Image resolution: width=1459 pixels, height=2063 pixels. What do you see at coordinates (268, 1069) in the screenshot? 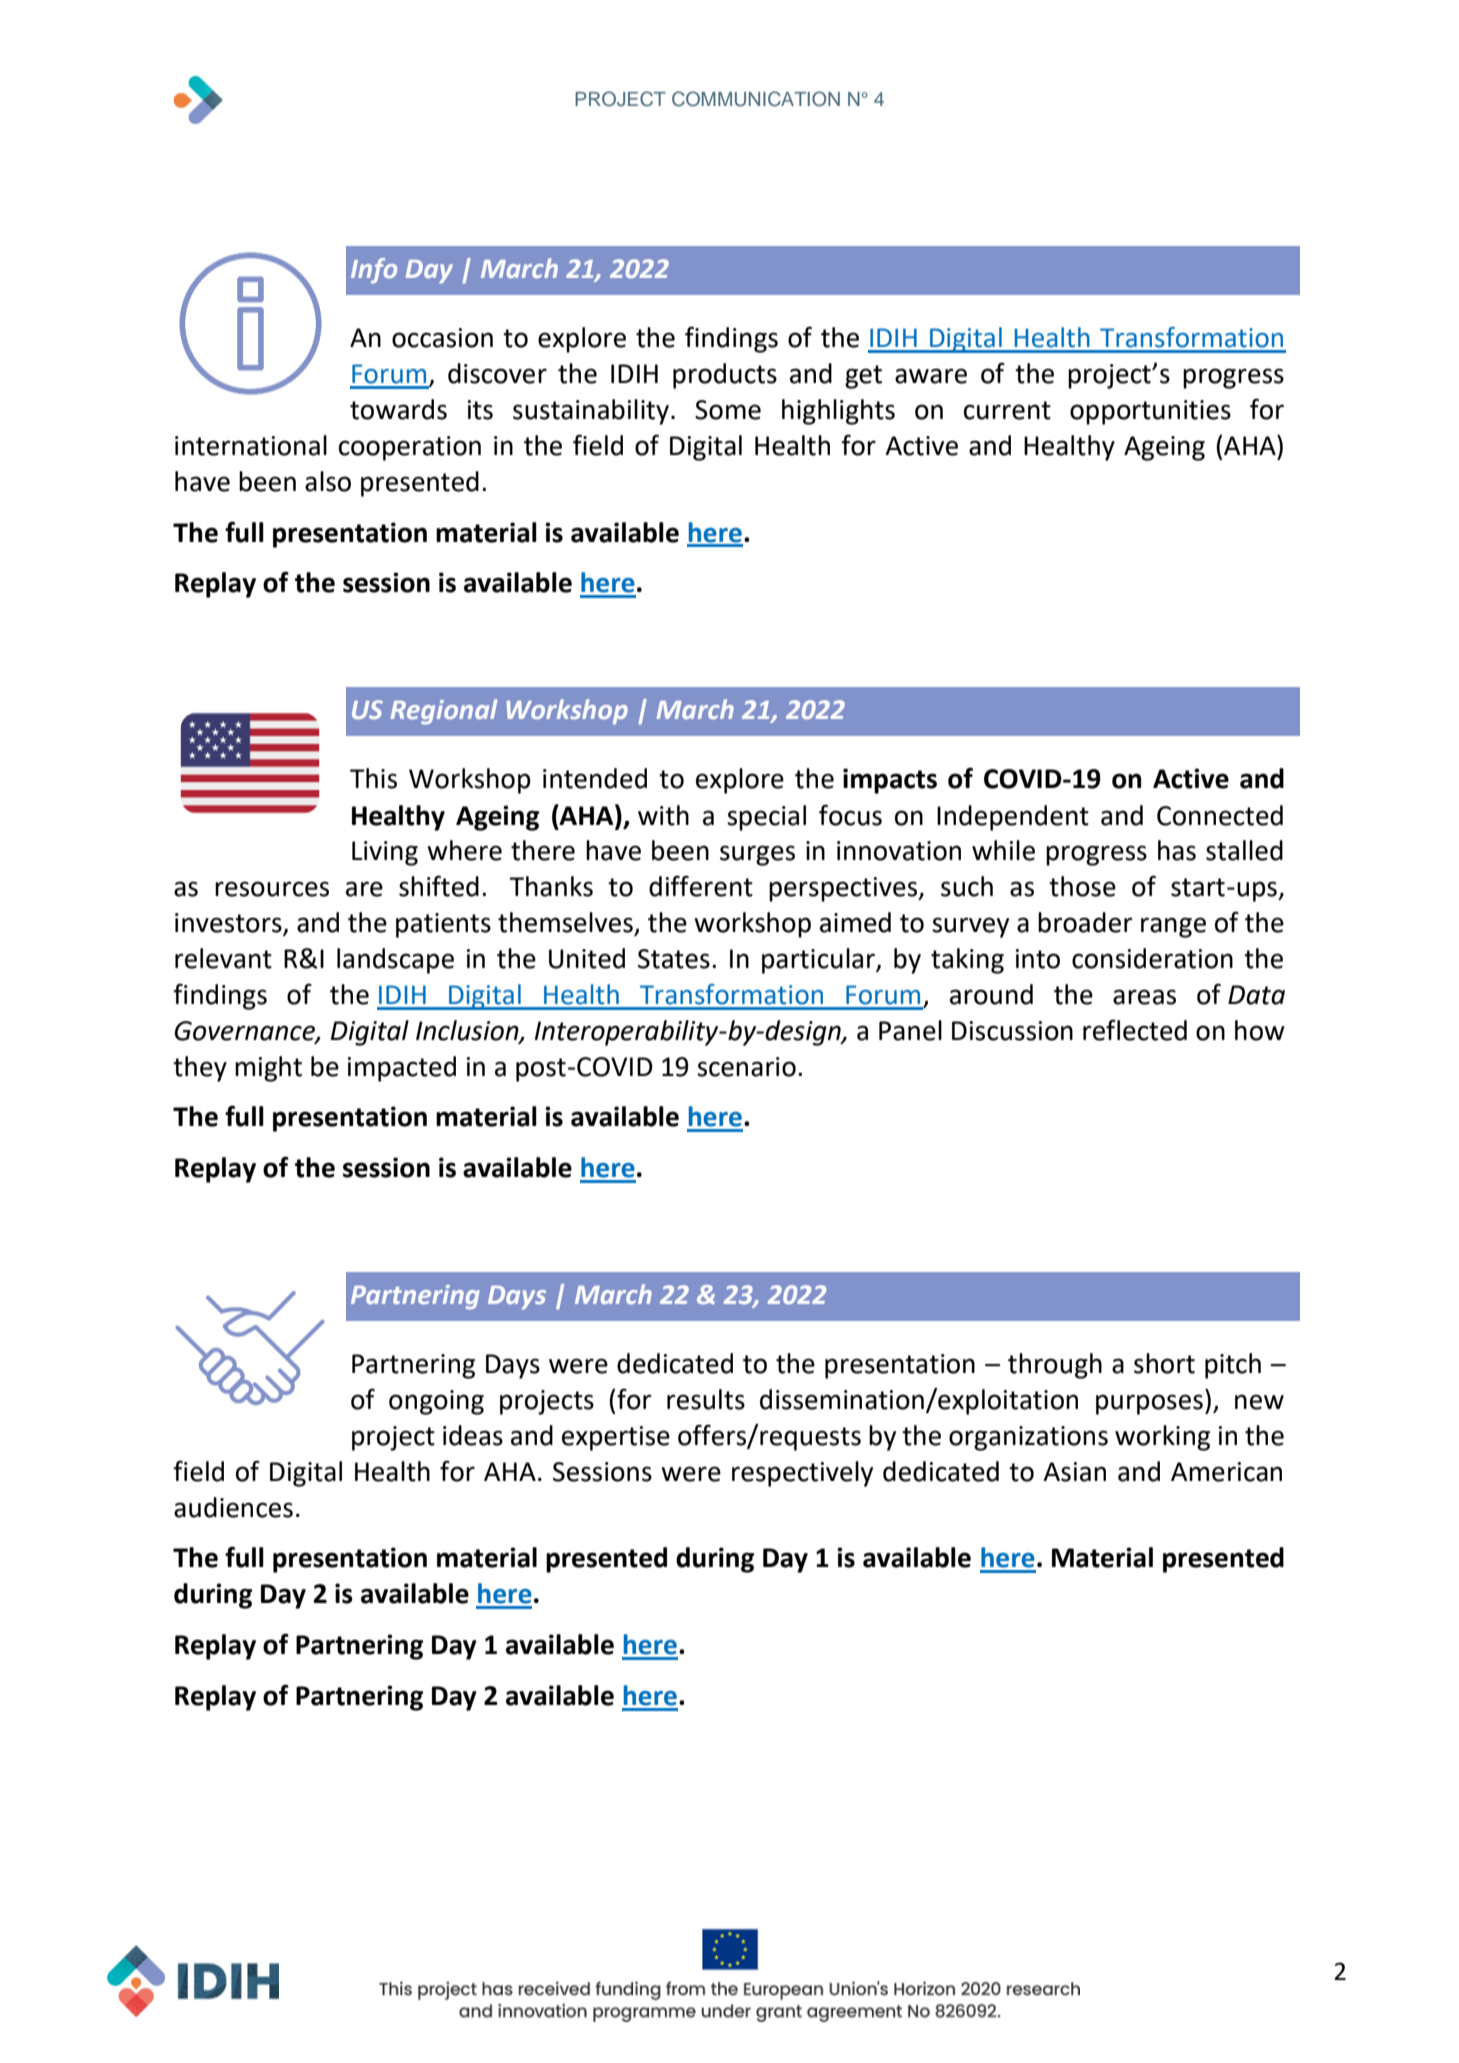
I see `might` at bounding box center [268, 1069].
